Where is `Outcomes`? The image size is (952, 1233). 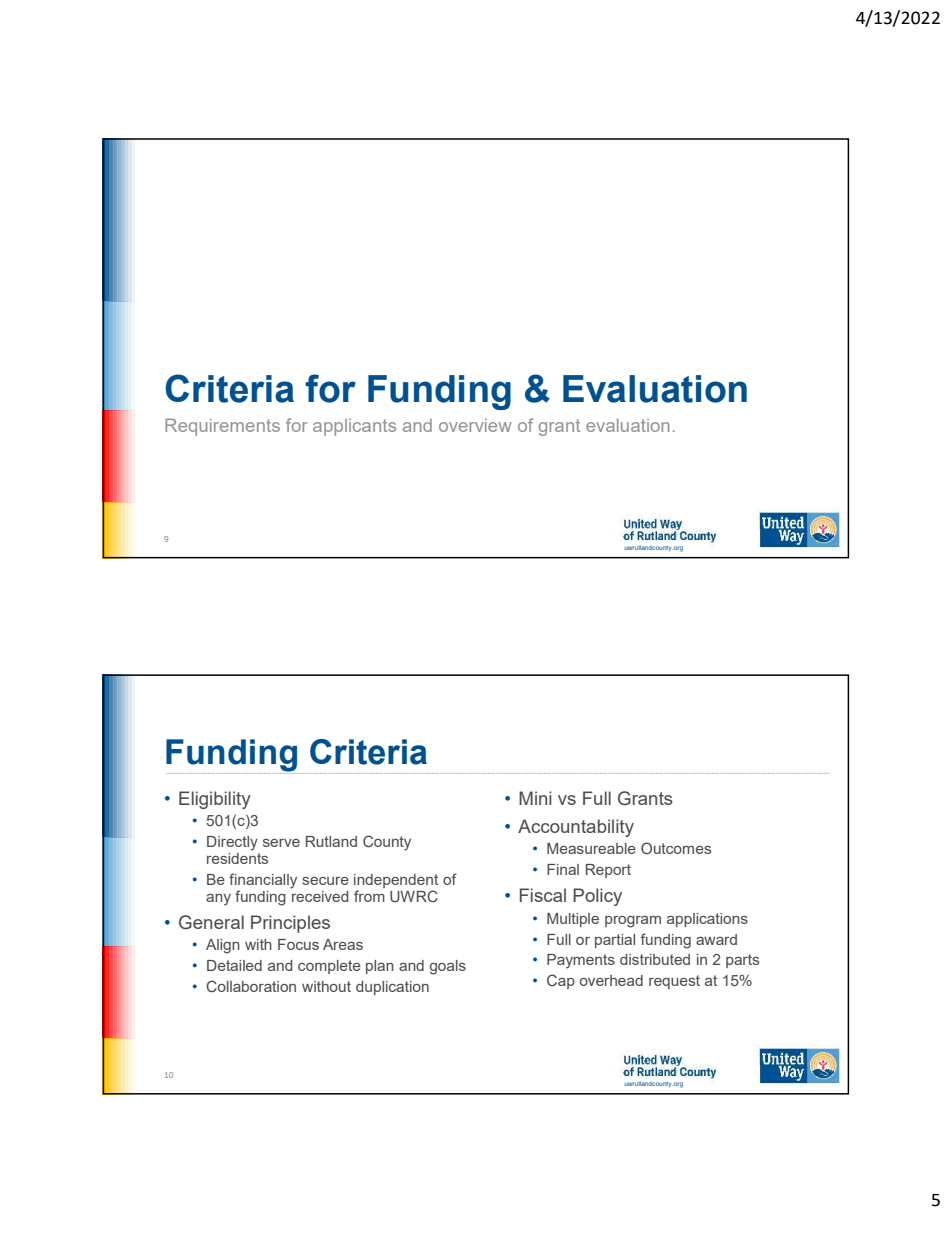 Outcomes is located at coordinates (676, 848).
